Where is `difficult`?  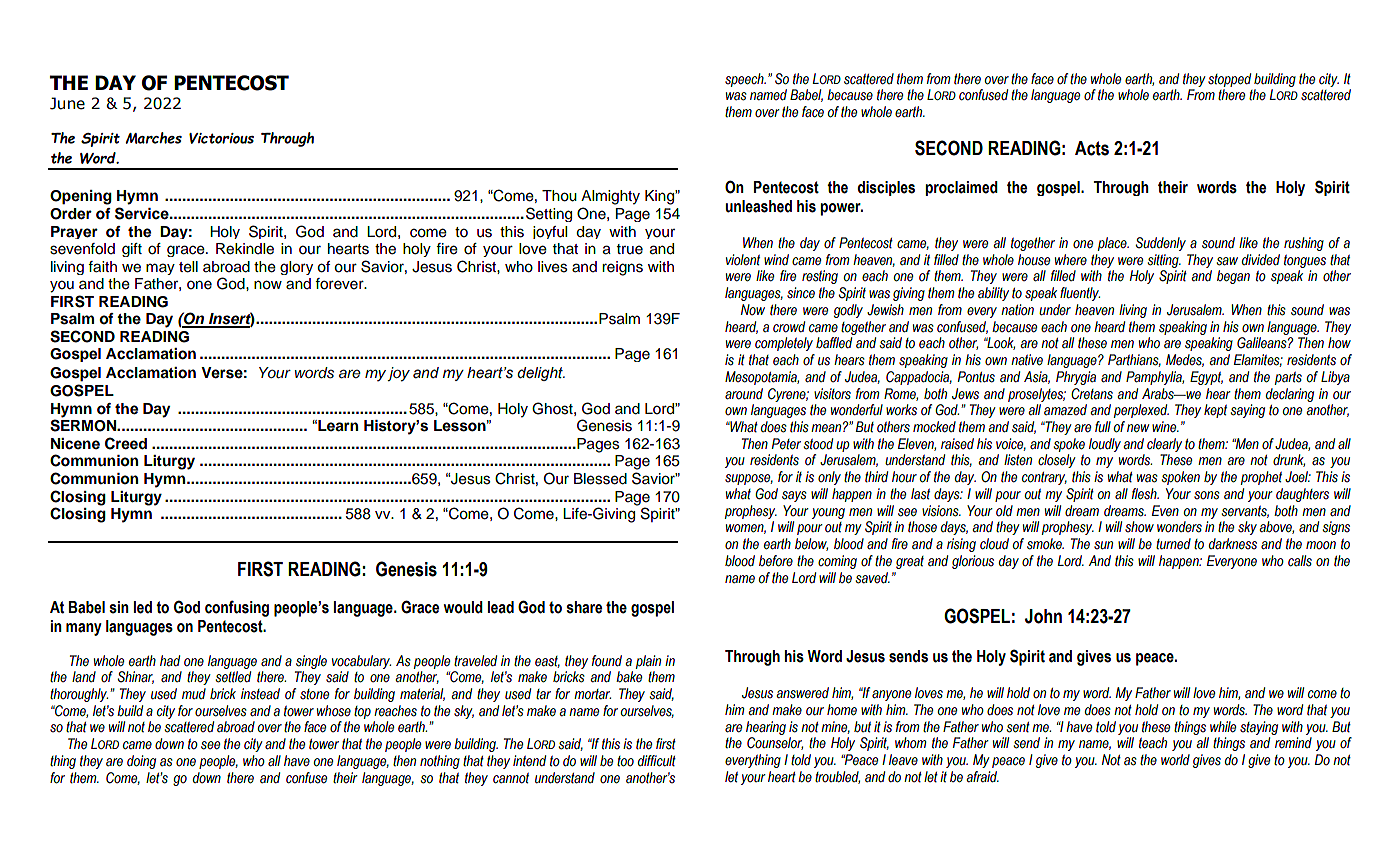
difficult is located at coordinates (657, 761).
